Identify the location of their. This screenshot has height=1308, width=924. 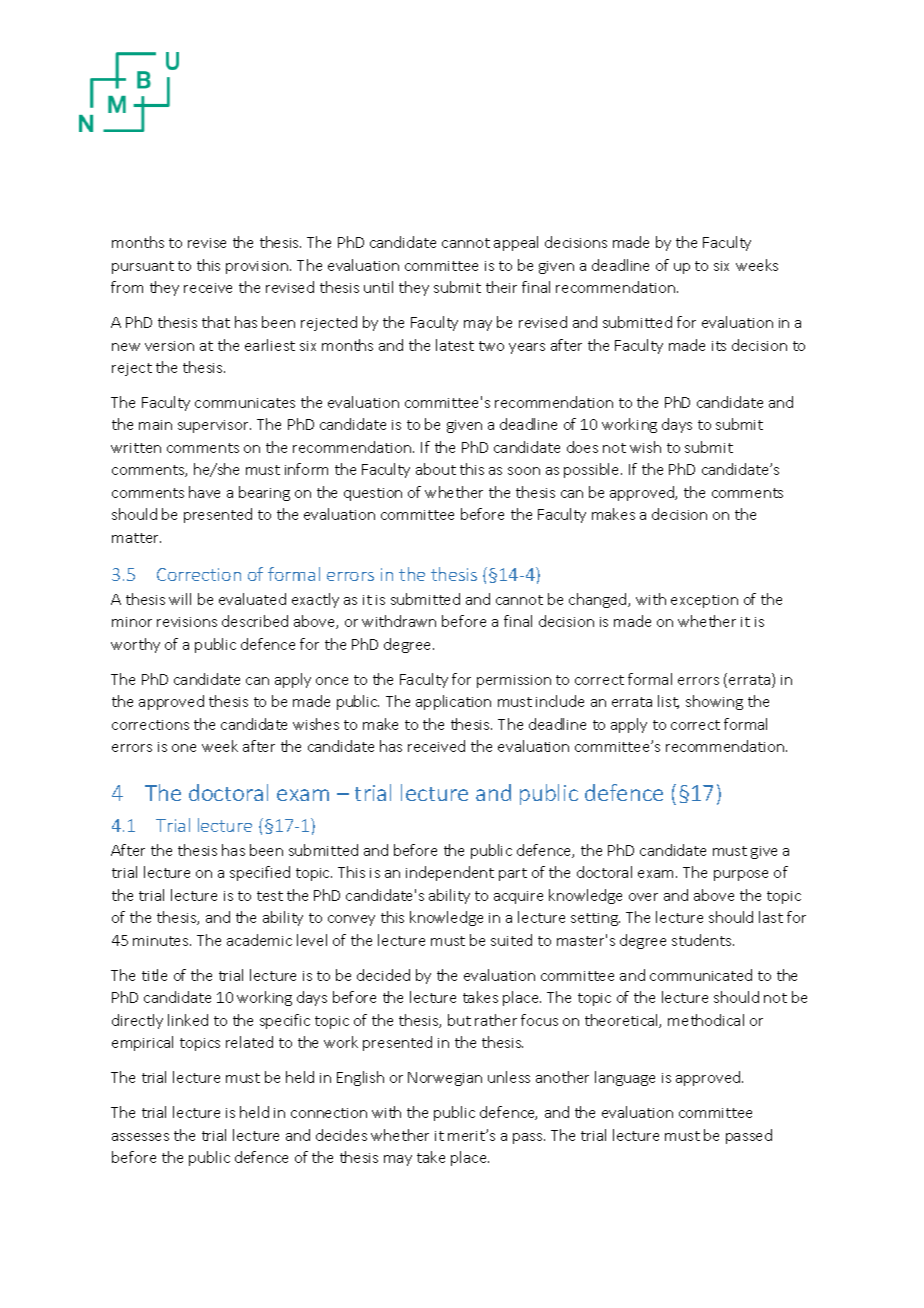
(501, 287).
